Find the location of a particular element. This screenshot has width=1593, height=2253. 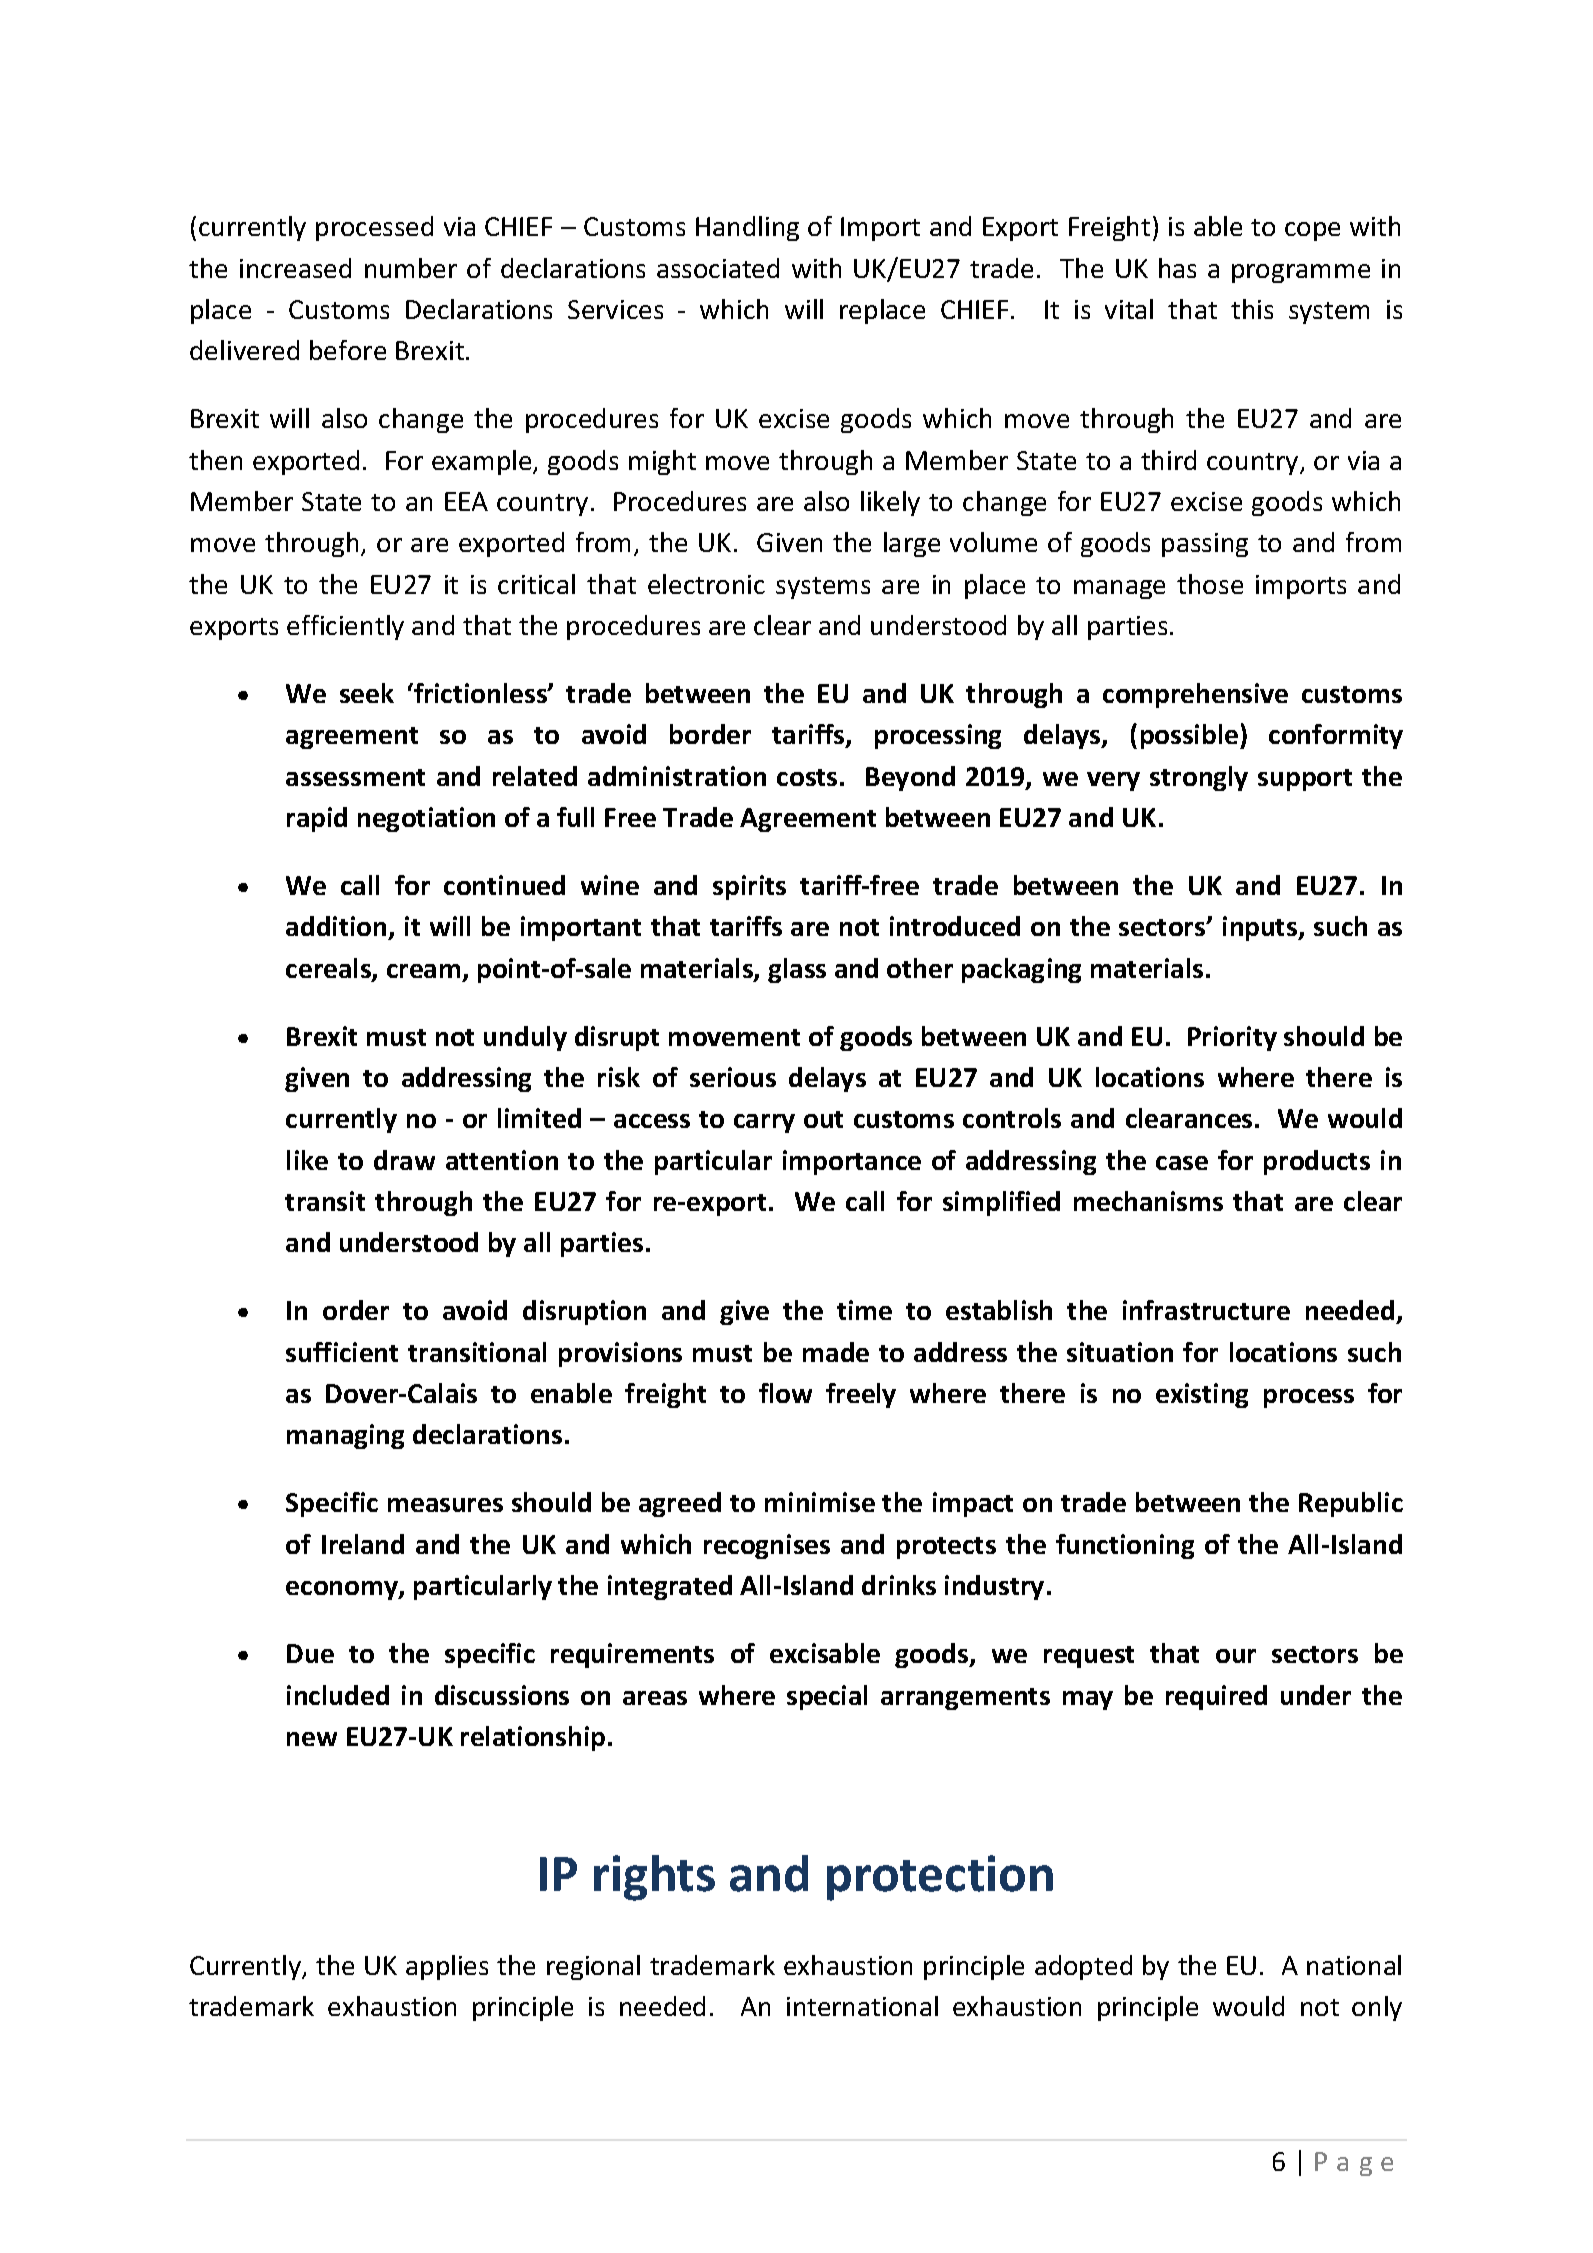

out is located at coordinates (823, 1119).
